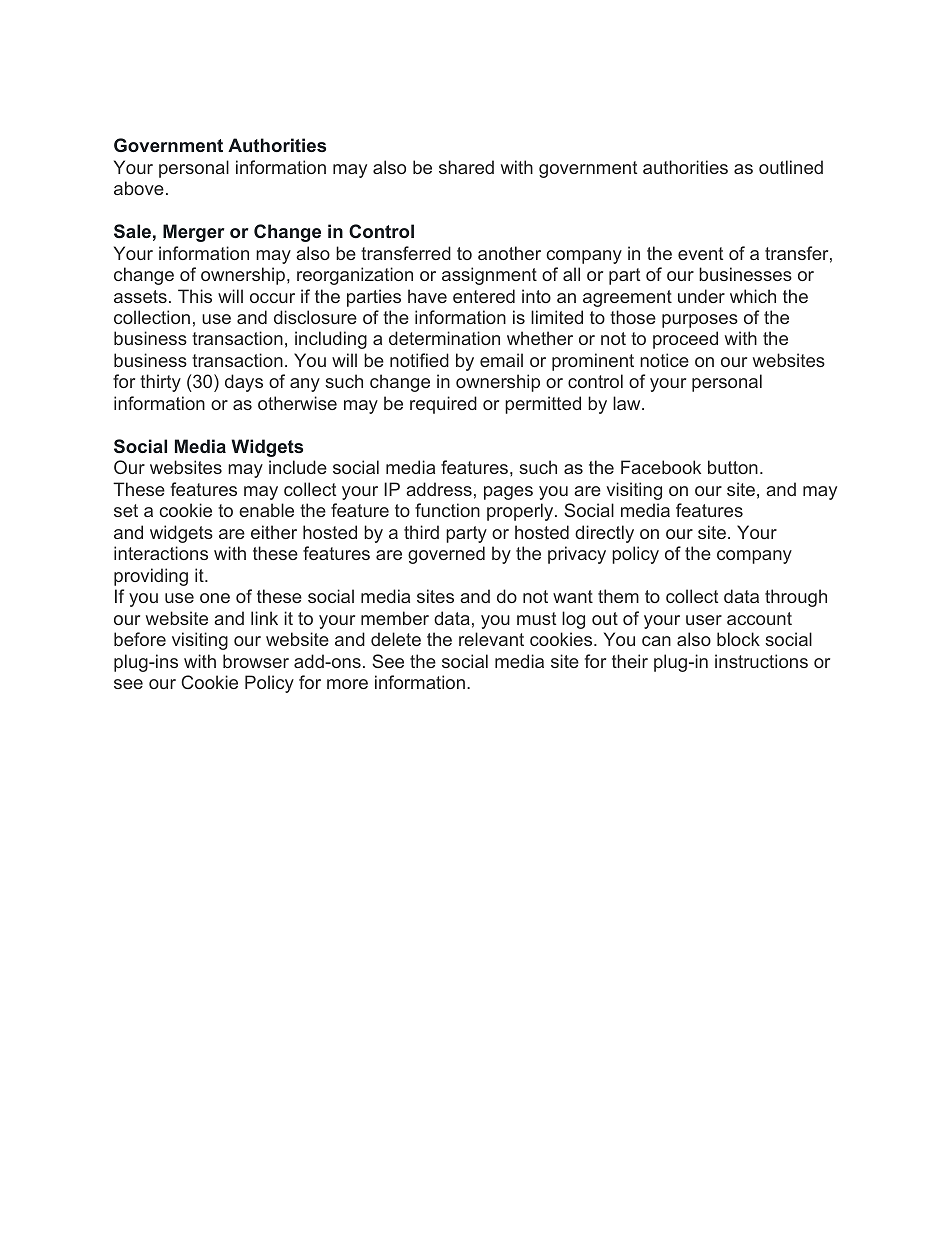  I want to click on shared, so click(466, 167).
